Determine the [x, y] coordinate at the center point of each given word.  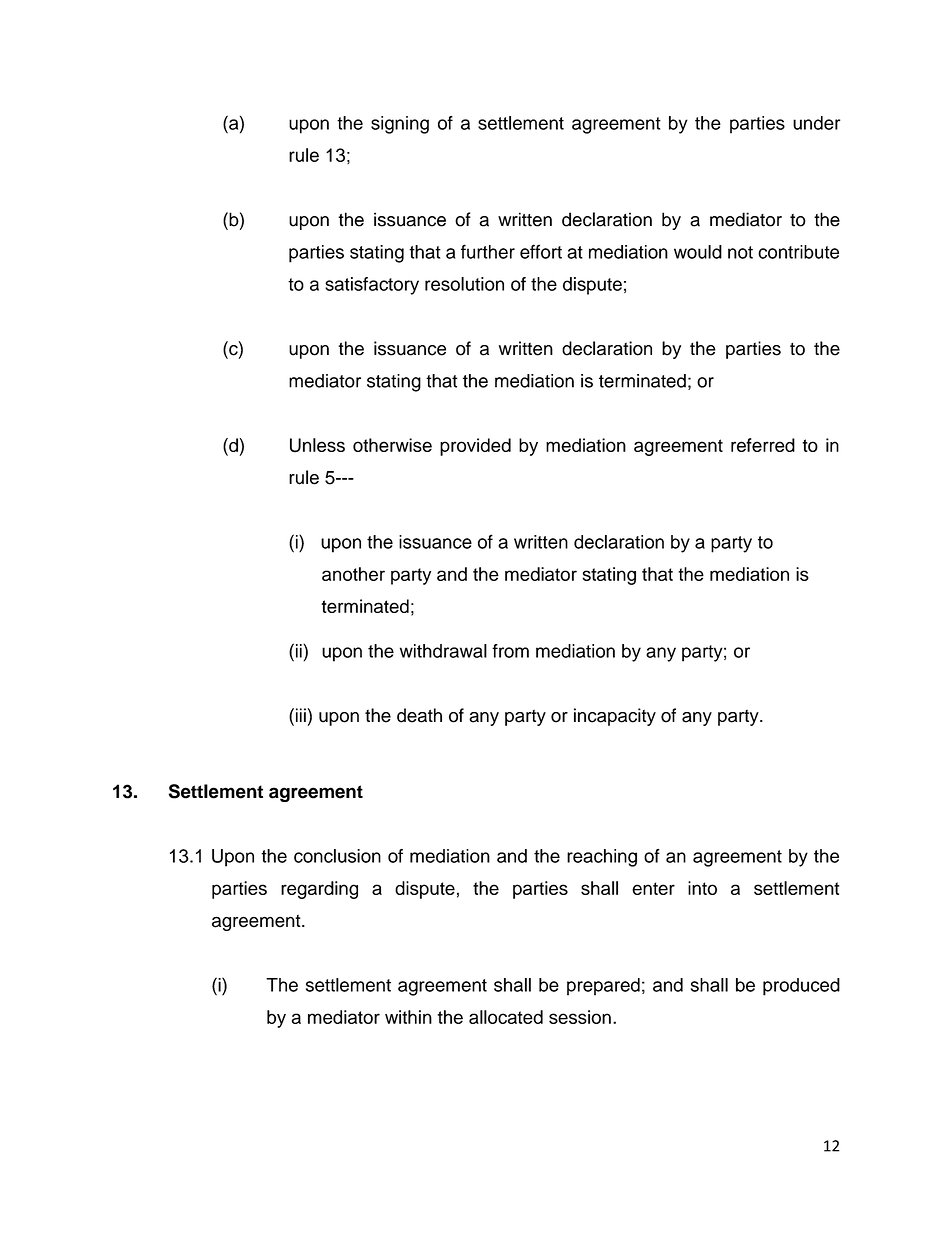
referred [763, 445]
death [419, 715]
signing [400, 125]
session [580, 1017]
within [408, 1017]
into [702, 888]
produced [801, 987]
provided [475, 447]
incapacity [615, 717]
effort [541, 251]
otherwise [392, 445]
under [816, 123]
